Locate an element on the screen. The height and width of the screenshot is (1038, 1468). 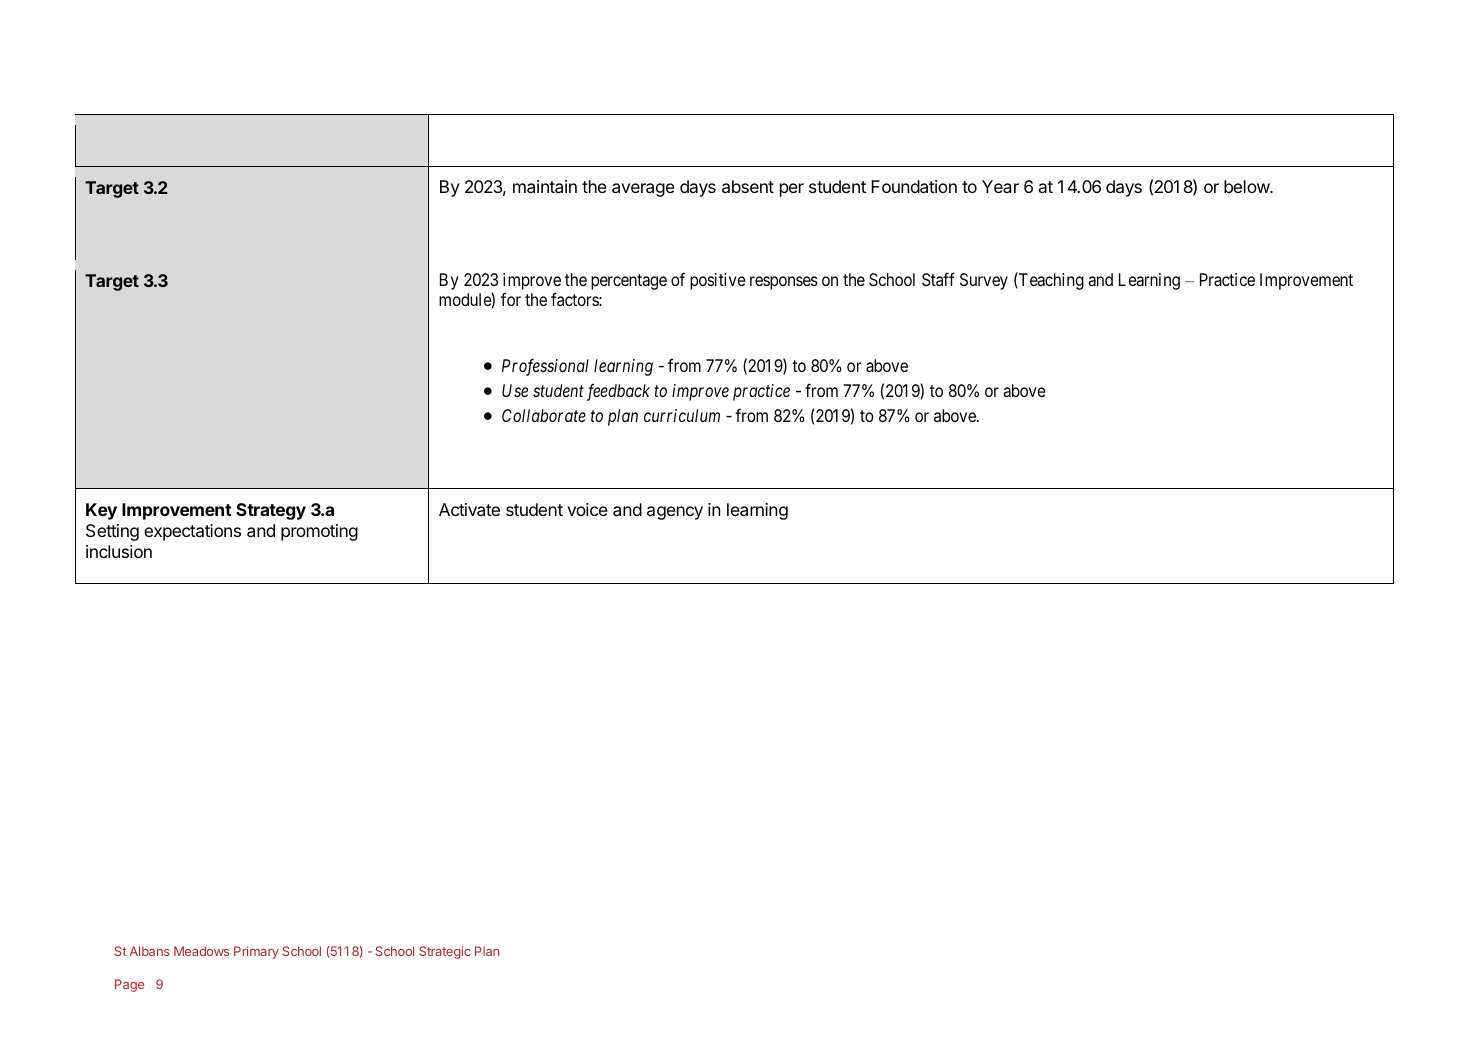
Albans is located at coordinates (150, 951).
